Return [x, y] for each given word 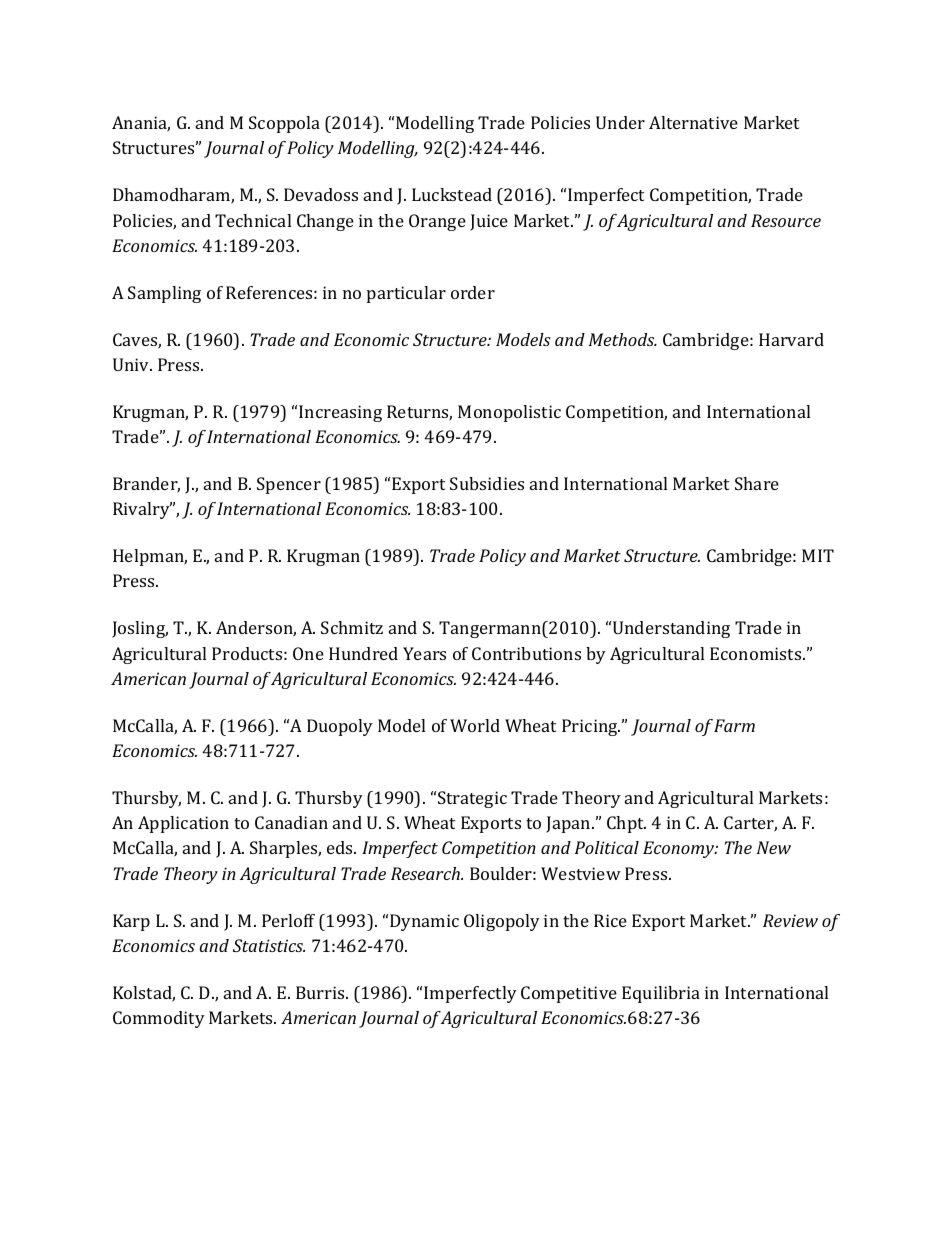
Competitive [569, 994]
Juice [489, 222]
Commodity [159, 1019]
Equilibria [661, 994]
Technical [253, 220]
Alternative [693, 122]
